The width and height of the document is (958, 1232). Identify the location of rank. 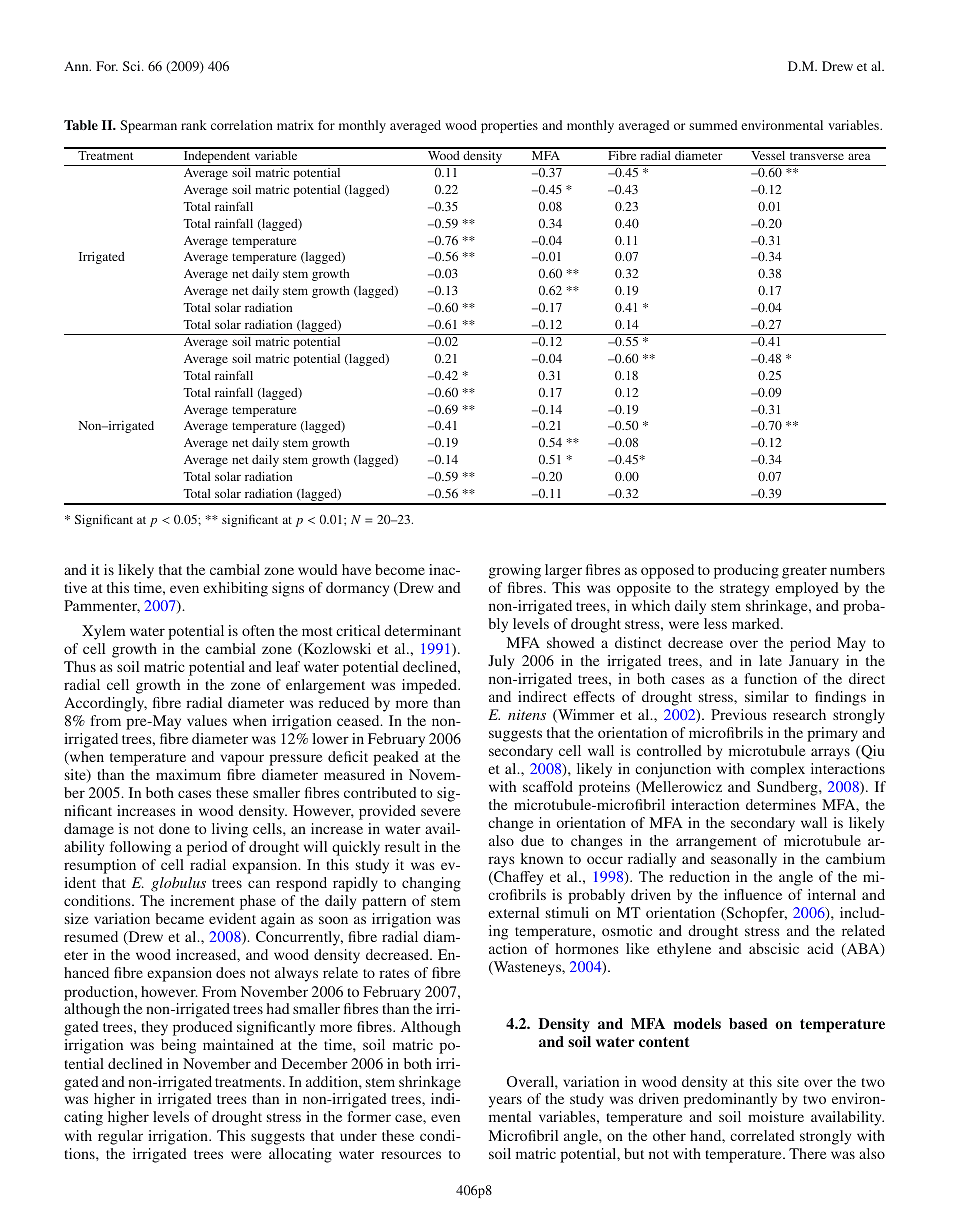
(194, 125).
